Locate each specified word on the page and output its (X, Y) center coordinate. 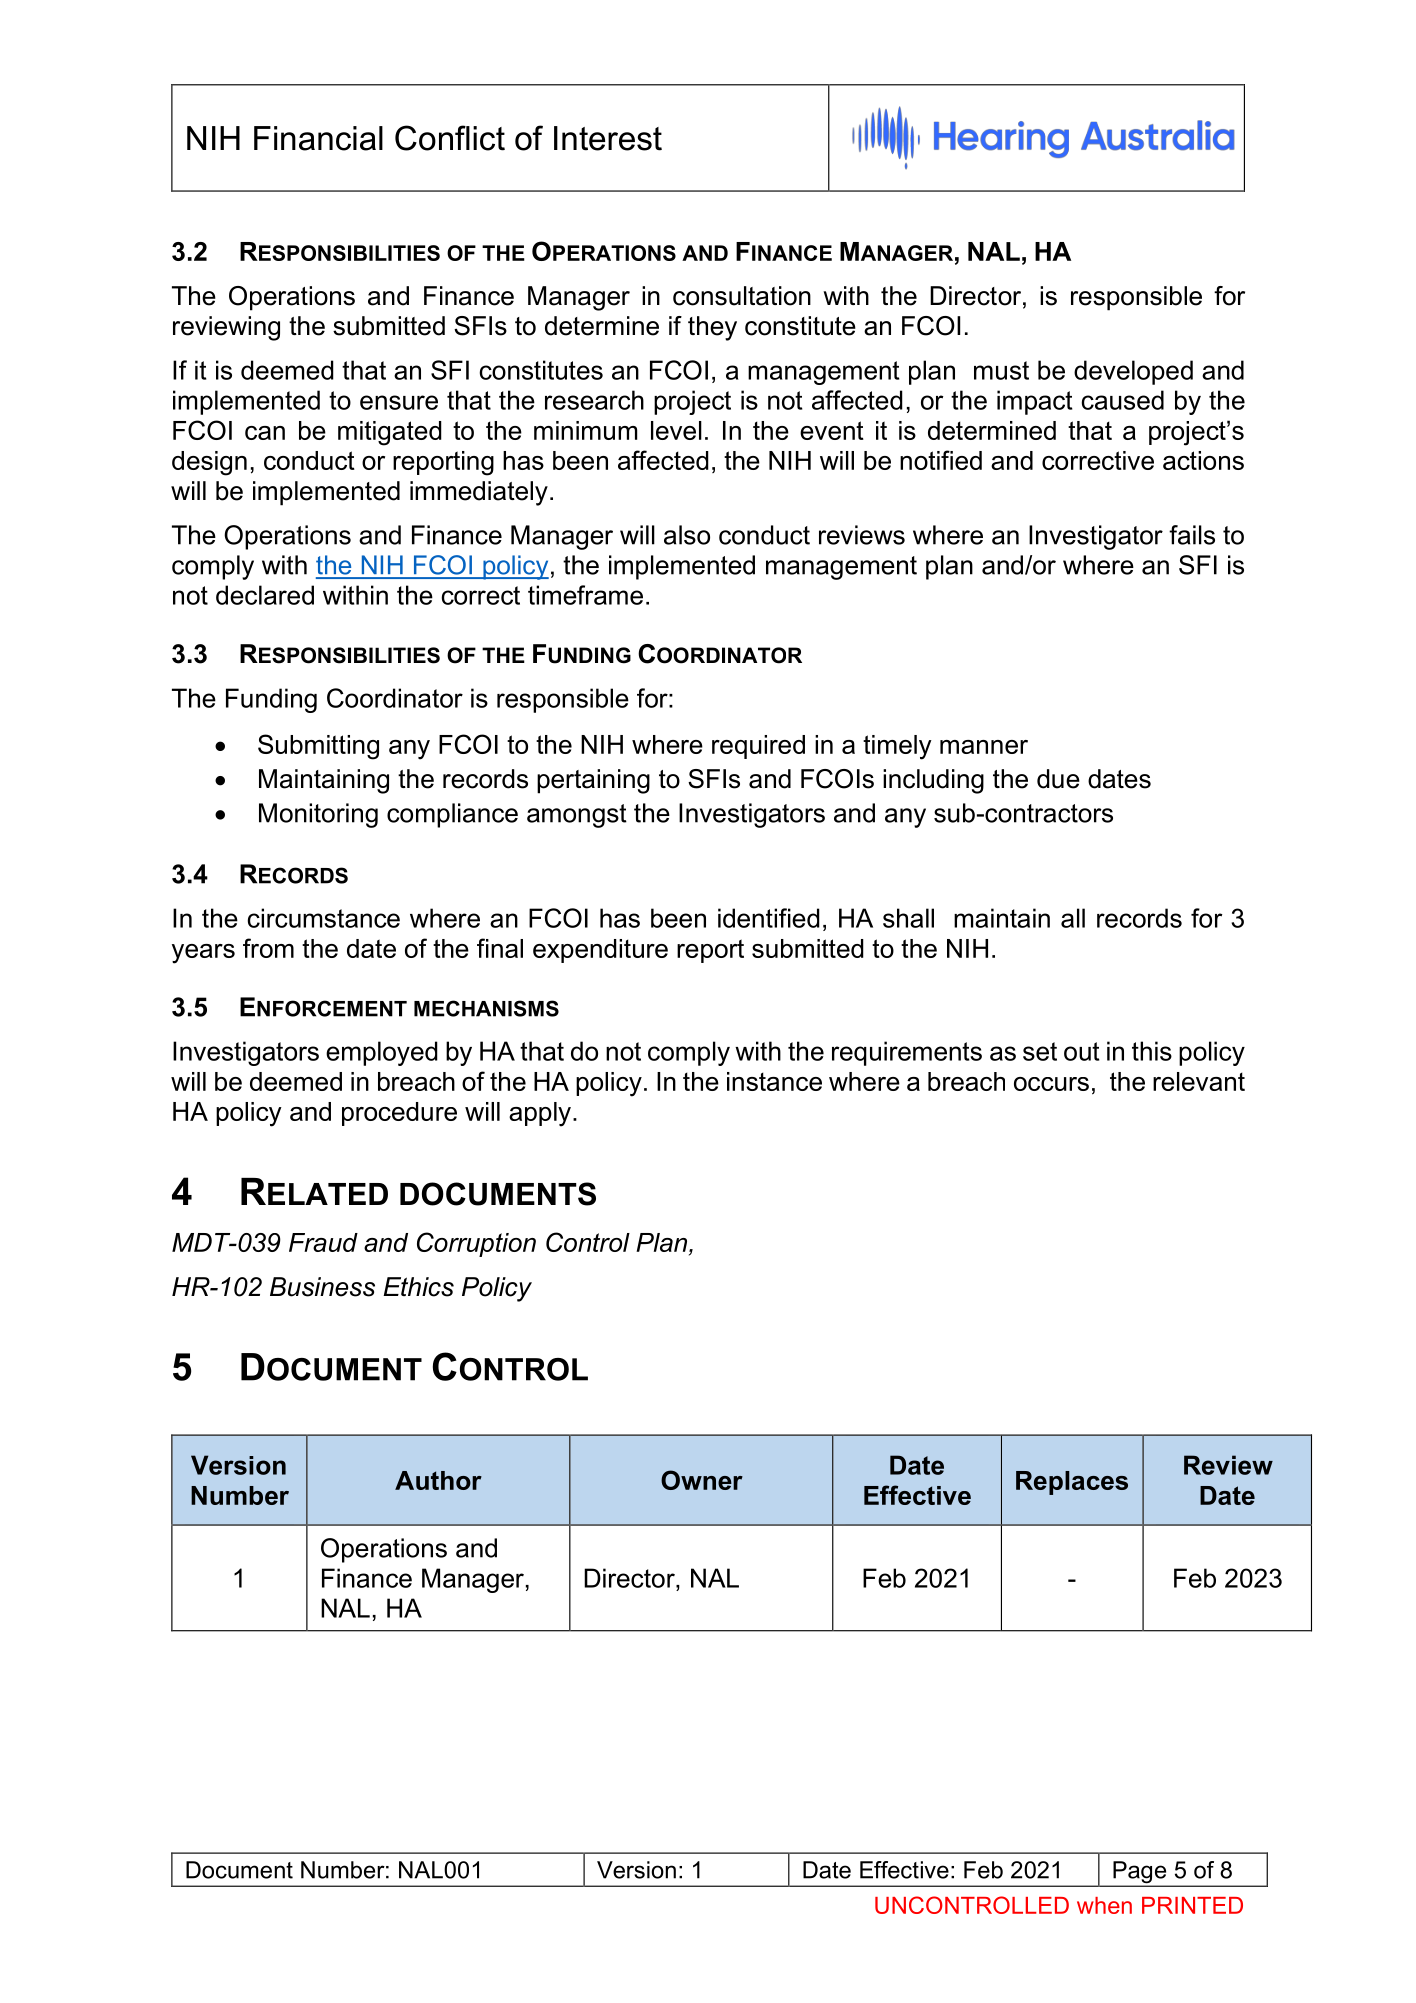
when (1104, 1905)
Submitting (318, 747)
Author (438, 1480)
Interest (608, 138)
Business (322, 1287)
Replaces (1072, 1483)
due (1058, 779)
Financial (318, 138)
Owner (702, 1480)
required (758, 747)
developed (1133, 372)
